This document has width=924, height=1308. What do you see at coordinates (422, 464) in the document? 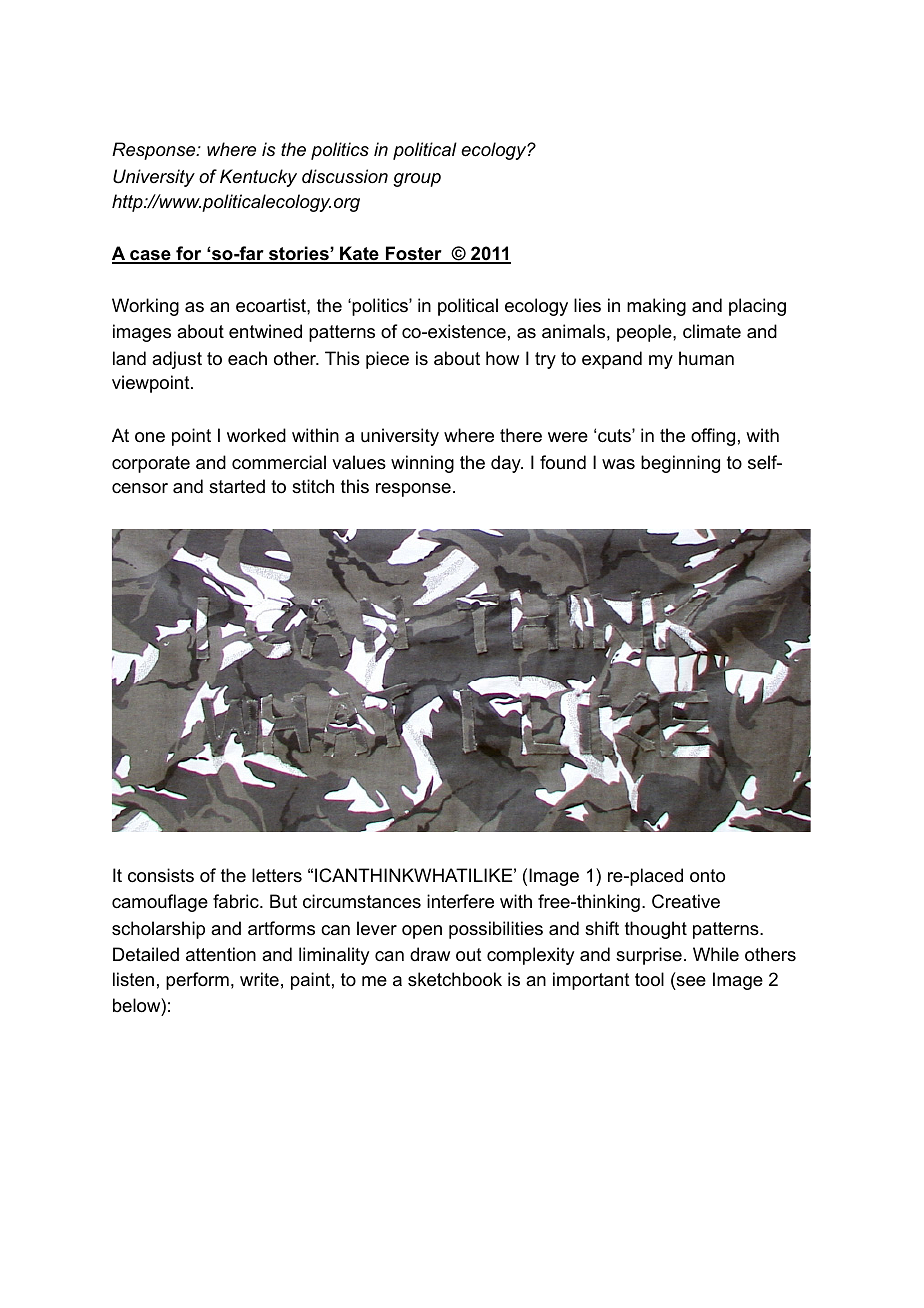
I see `winning` at bounding box center [422, 464].
